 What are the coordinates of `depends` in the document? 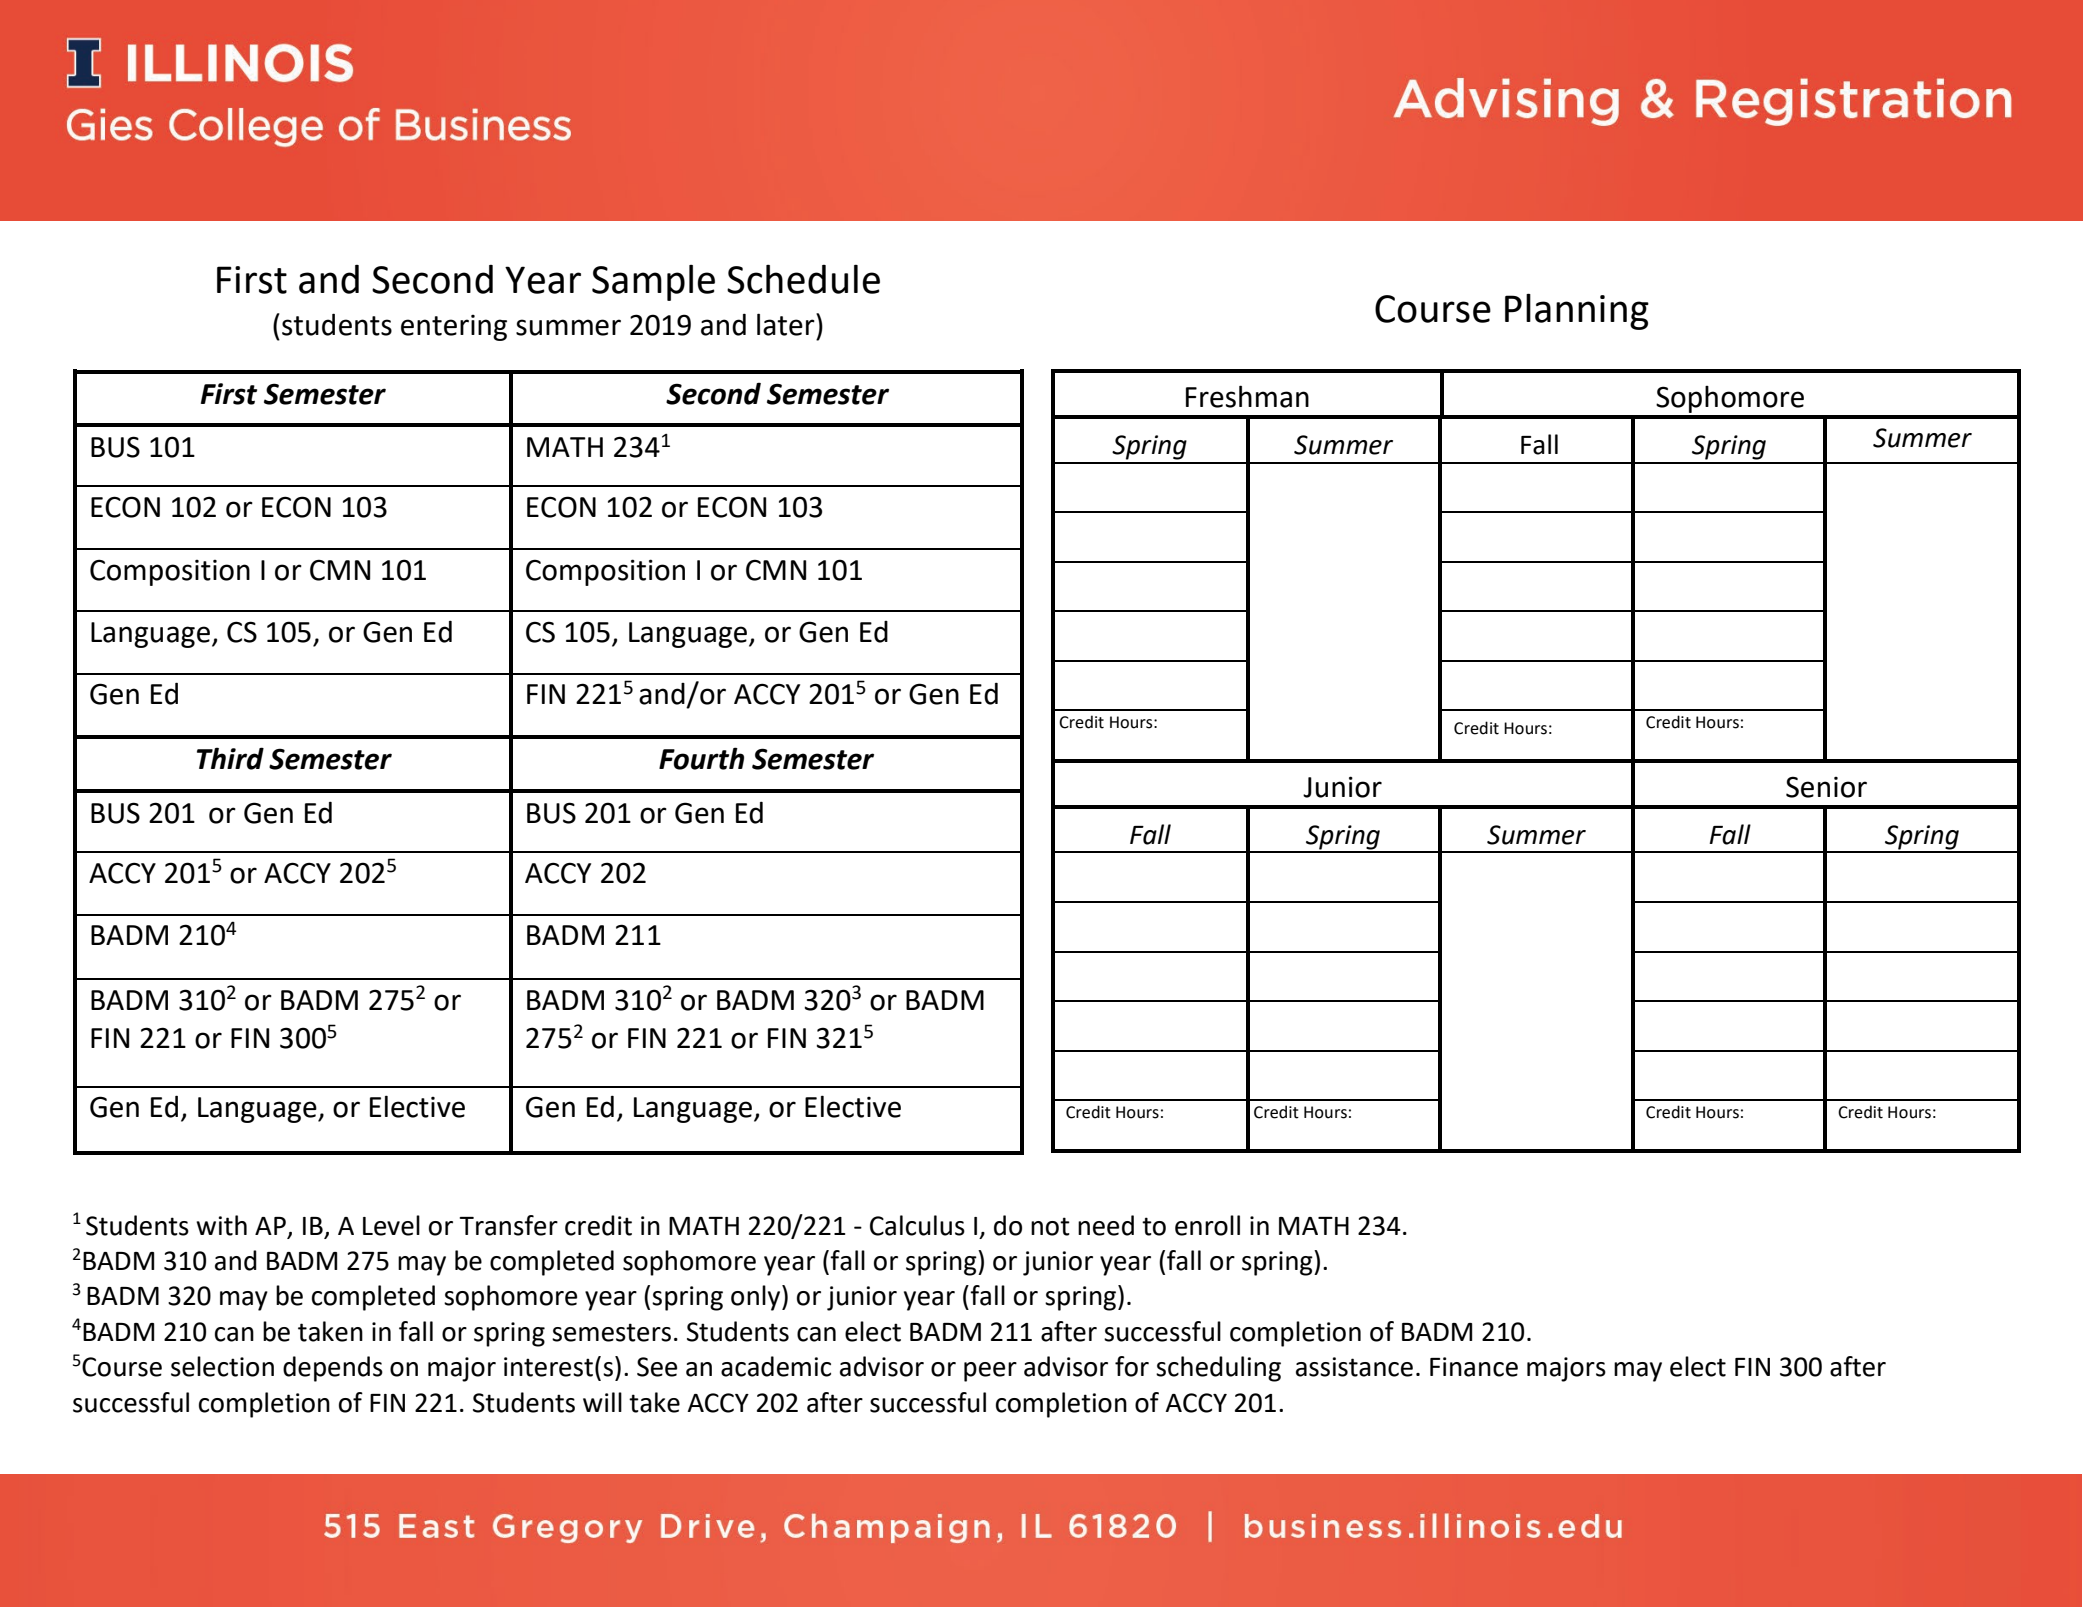 It's located at (333, 1369).
